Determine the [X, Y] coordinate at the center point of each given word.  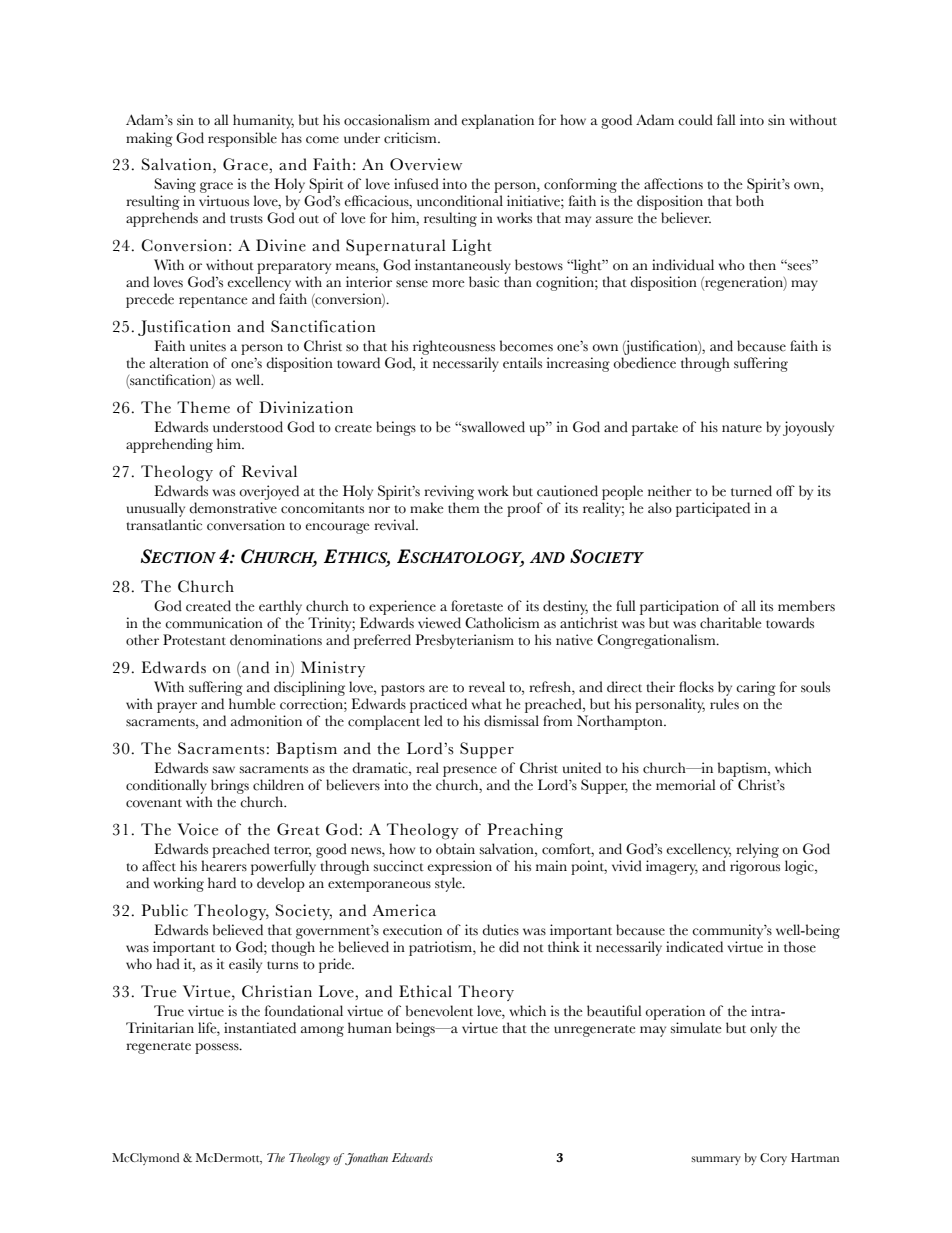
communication [214, 623]
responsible [242, 139]
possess [218, 1048]
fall [726, 119]
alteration [179, 363]
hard [222, 882]
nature [742, 428]
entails [522, 363]
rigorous [755, 867]
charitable [731, 623]
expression [460, 867]
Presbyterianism [464, 641]
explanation [498, 121]
